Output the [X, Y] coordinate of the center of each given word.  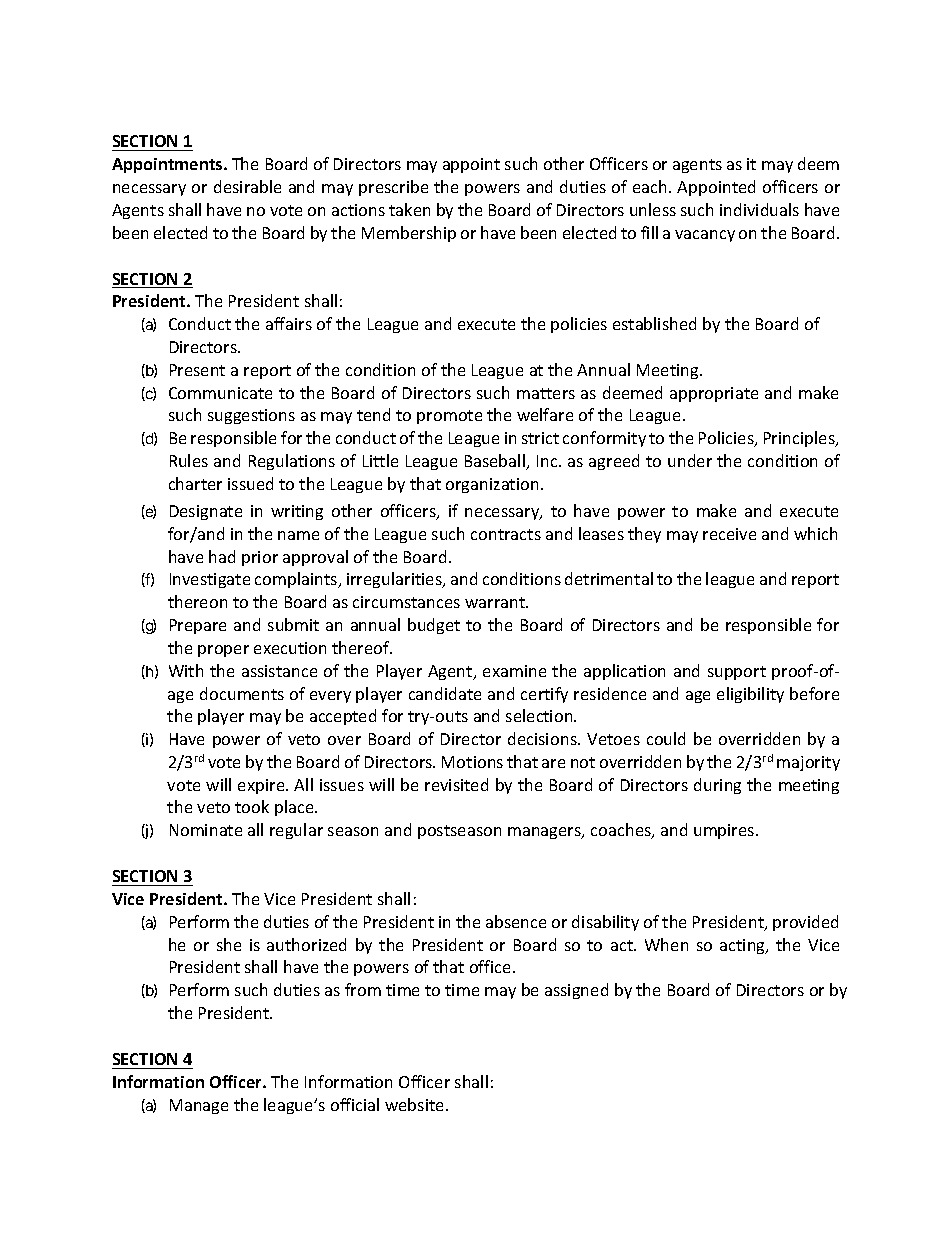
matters [546, 393]
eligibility [750, 695]
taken [409, 209]
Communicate [220, 393]
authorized [306, 944]
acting [744, 946]
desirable [247, 186]
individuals [759, 209]
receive [729, 534]
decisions [543, 738]
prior [260, 558]
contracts [506, 534]
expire [262, 786]
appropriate [714, 394]
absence [516, 921]
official [355, 1104]
